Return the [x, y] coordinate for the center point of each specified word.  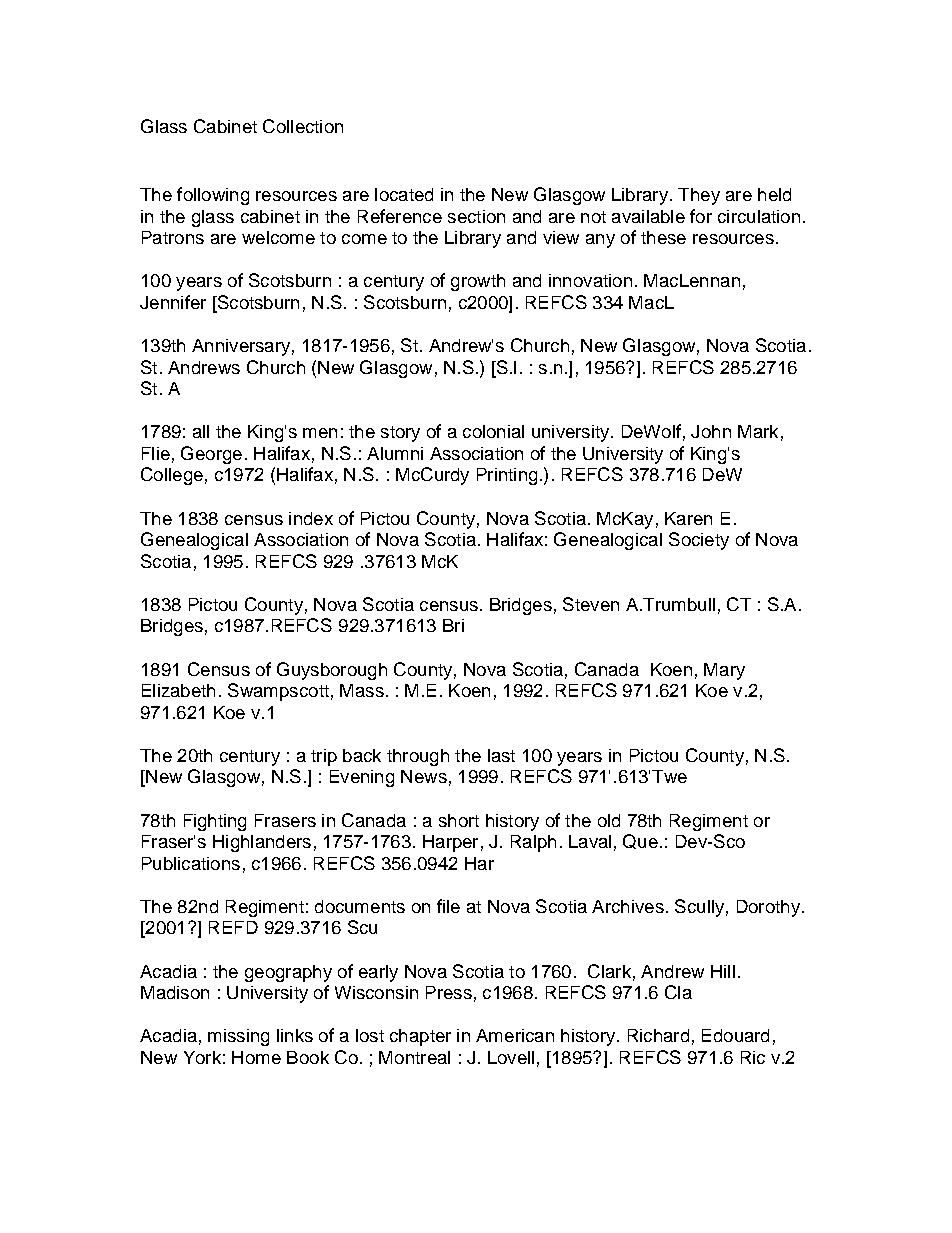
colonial [493, 431]
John [711, 431]
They [699, 196]
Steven [591, 604]
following [213, 196]
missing [238, 1037]
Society [699, 541]
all [201, 431]
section [476, 216]
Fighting [215, 822]
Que [640, 841]
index [311, 518]
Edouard [735, 1035]
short [459, 820]
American [515, 1035]
